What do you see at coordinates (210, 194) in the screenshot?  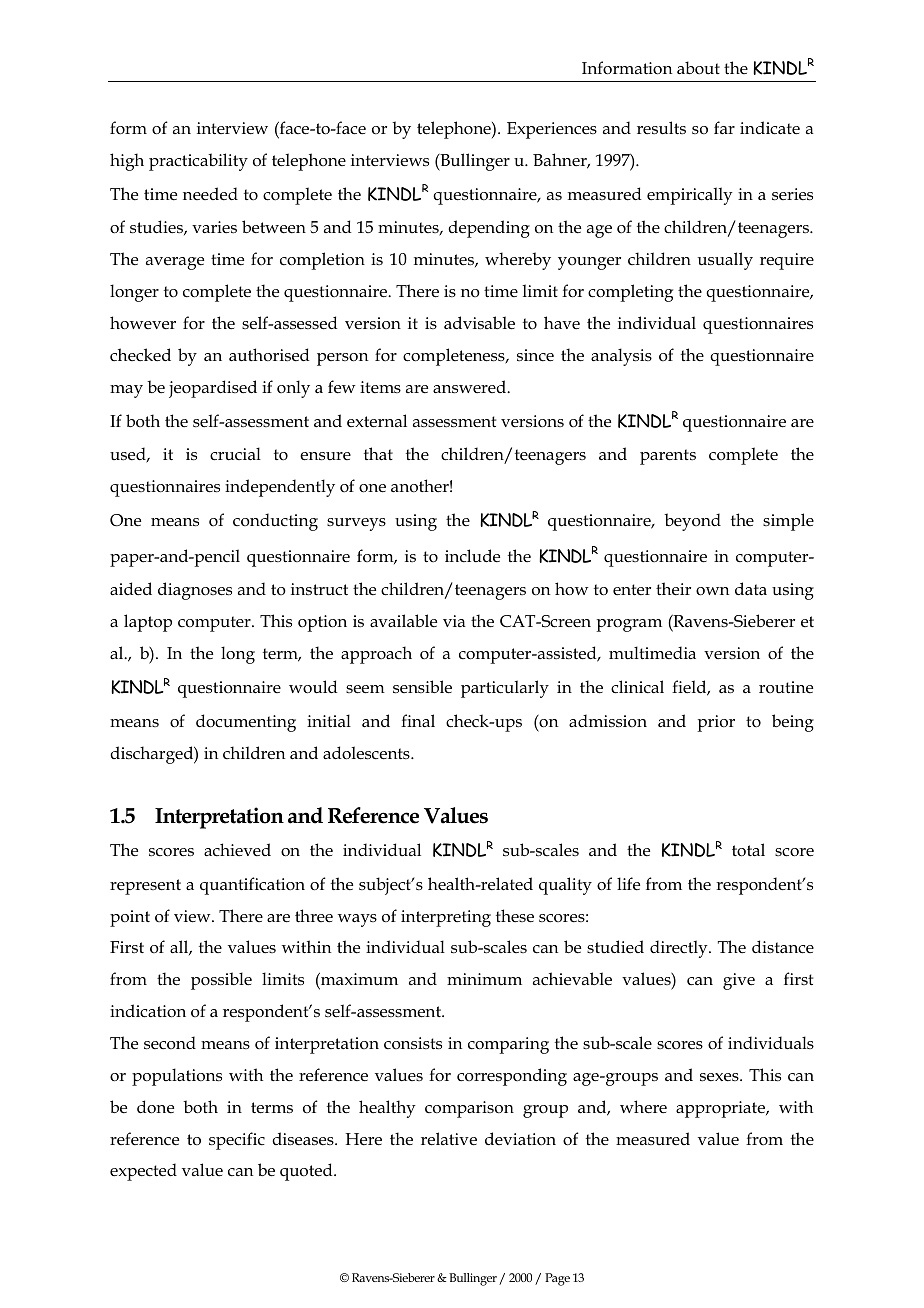 I see `needed` at bounding box center [210, 194].
